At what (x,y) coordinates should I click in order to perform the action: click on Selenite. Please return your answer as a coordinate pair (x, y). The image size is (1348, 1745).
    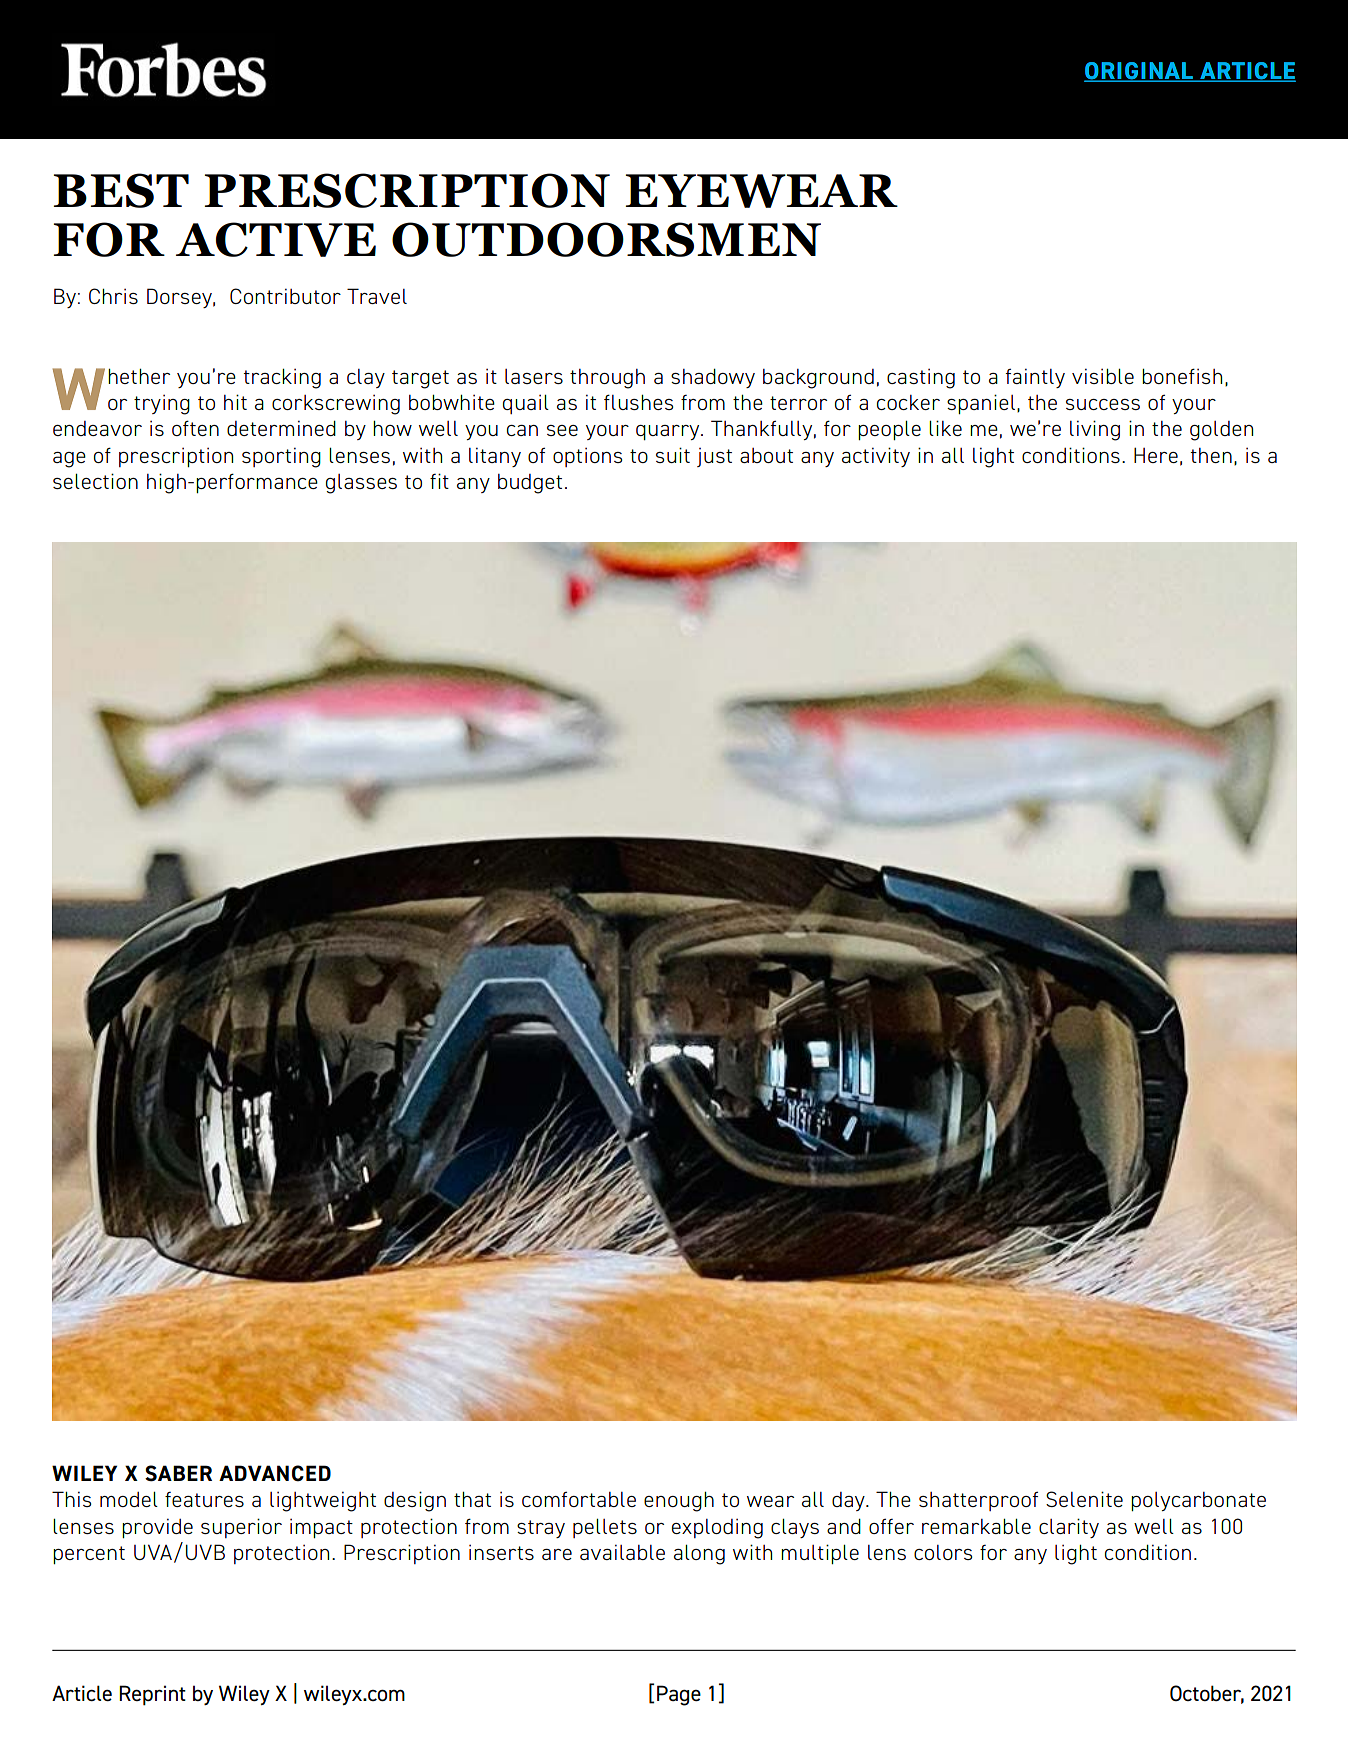
    Looking at the image, I should click on (1084, 1499).
